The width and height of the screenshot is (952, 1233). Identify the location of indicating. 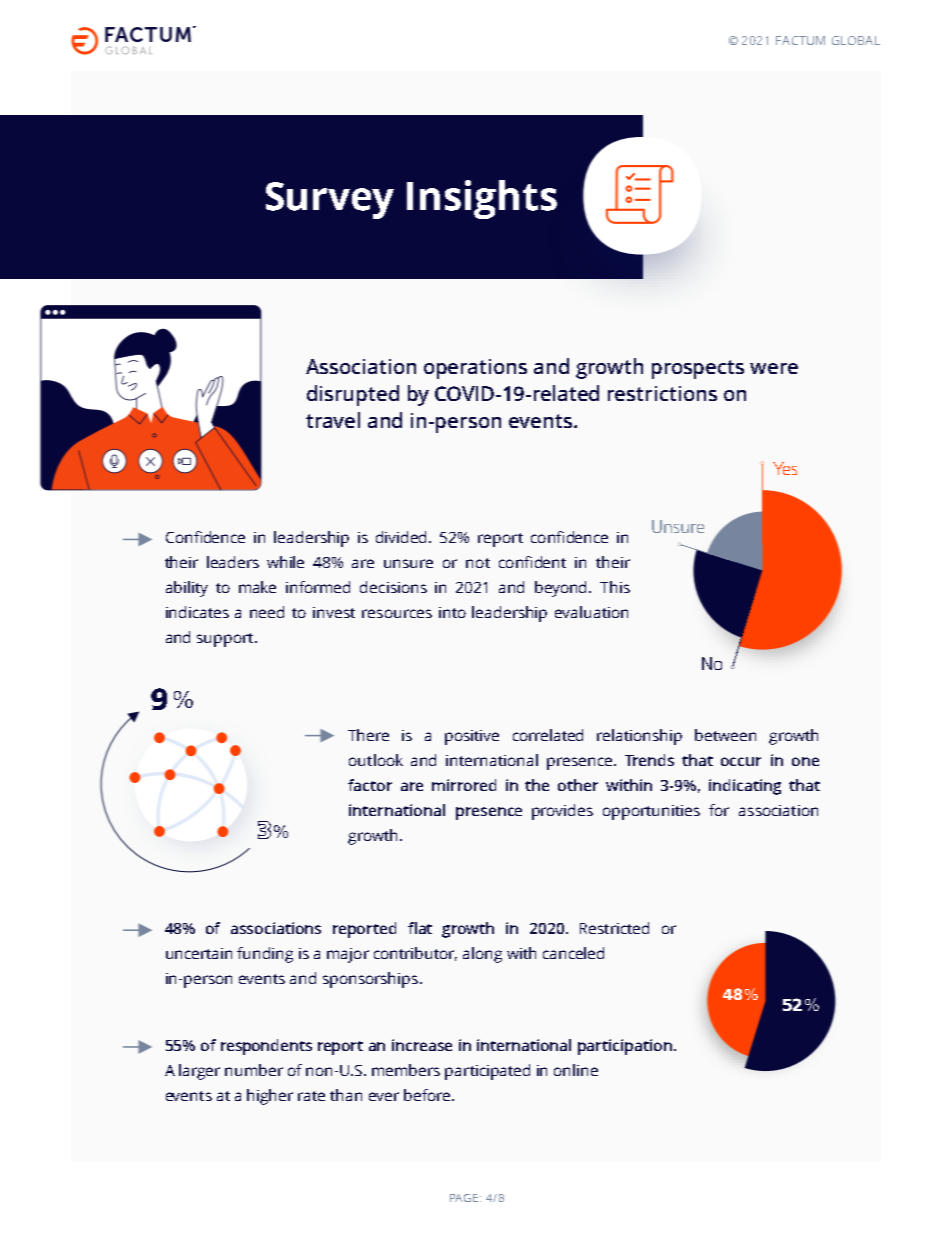
(745, 787).
